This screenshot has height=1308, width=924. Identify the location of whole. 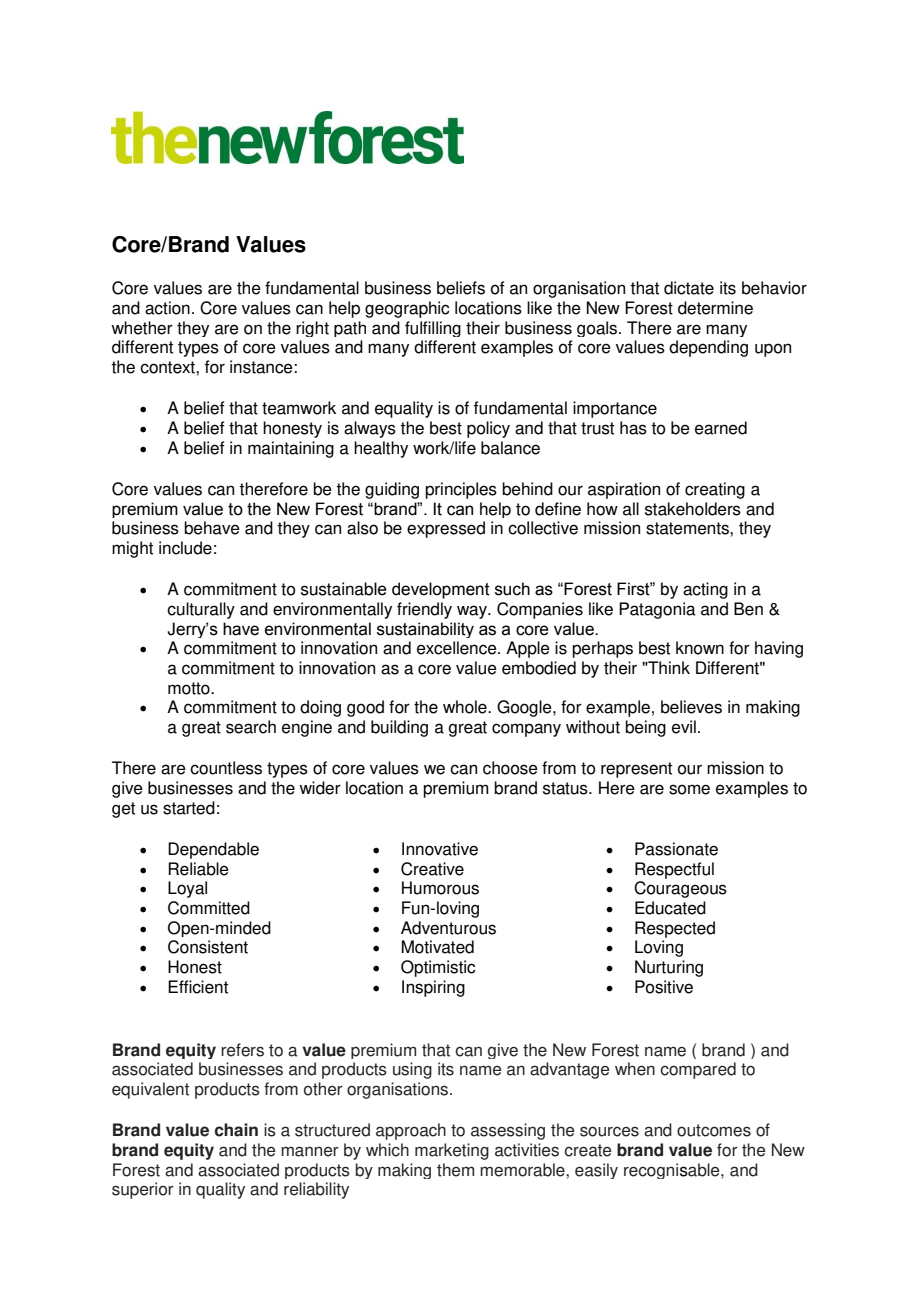
(466, 707).
